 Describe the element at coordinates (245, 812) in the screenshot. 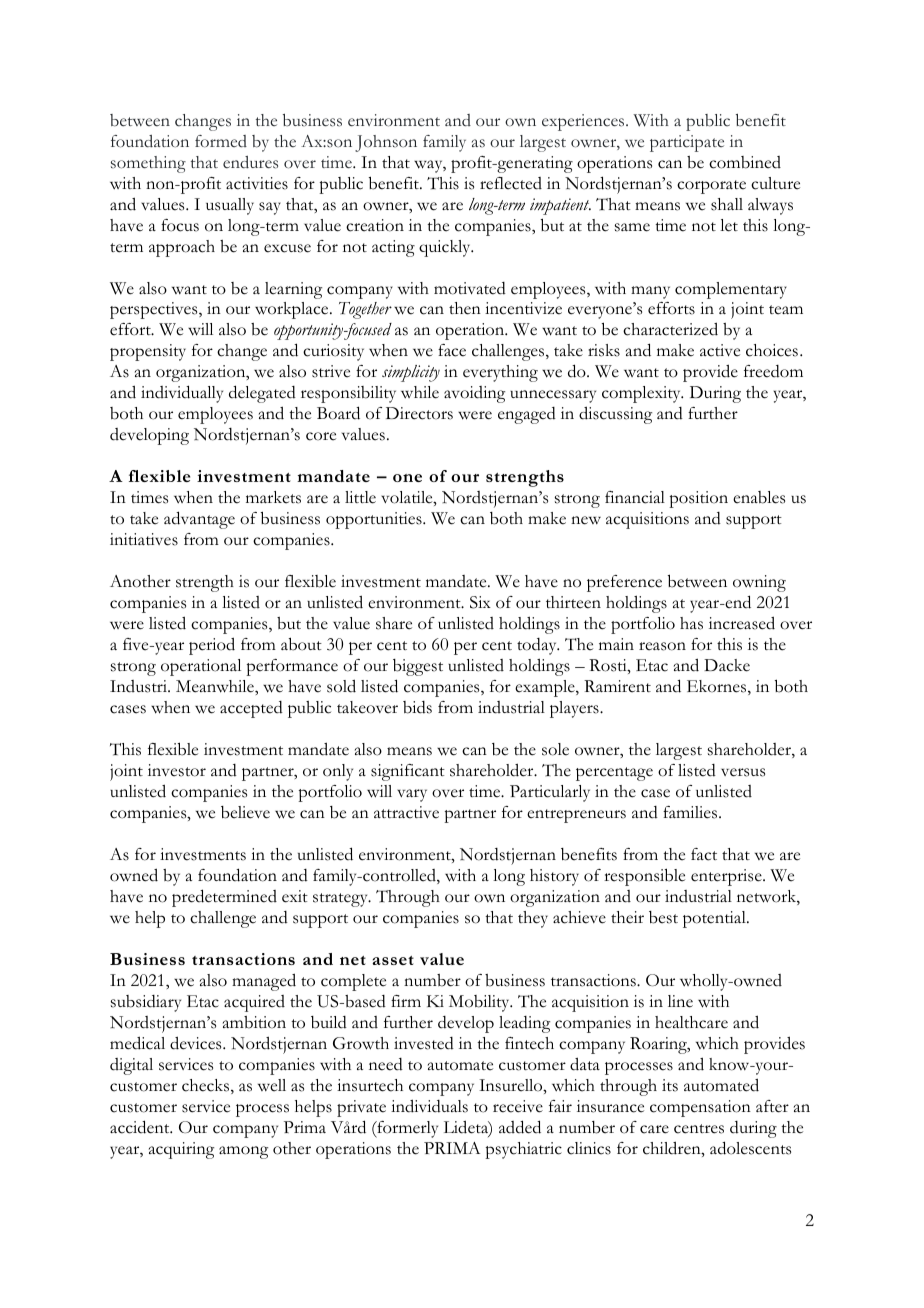

I see `believe` at that location.
